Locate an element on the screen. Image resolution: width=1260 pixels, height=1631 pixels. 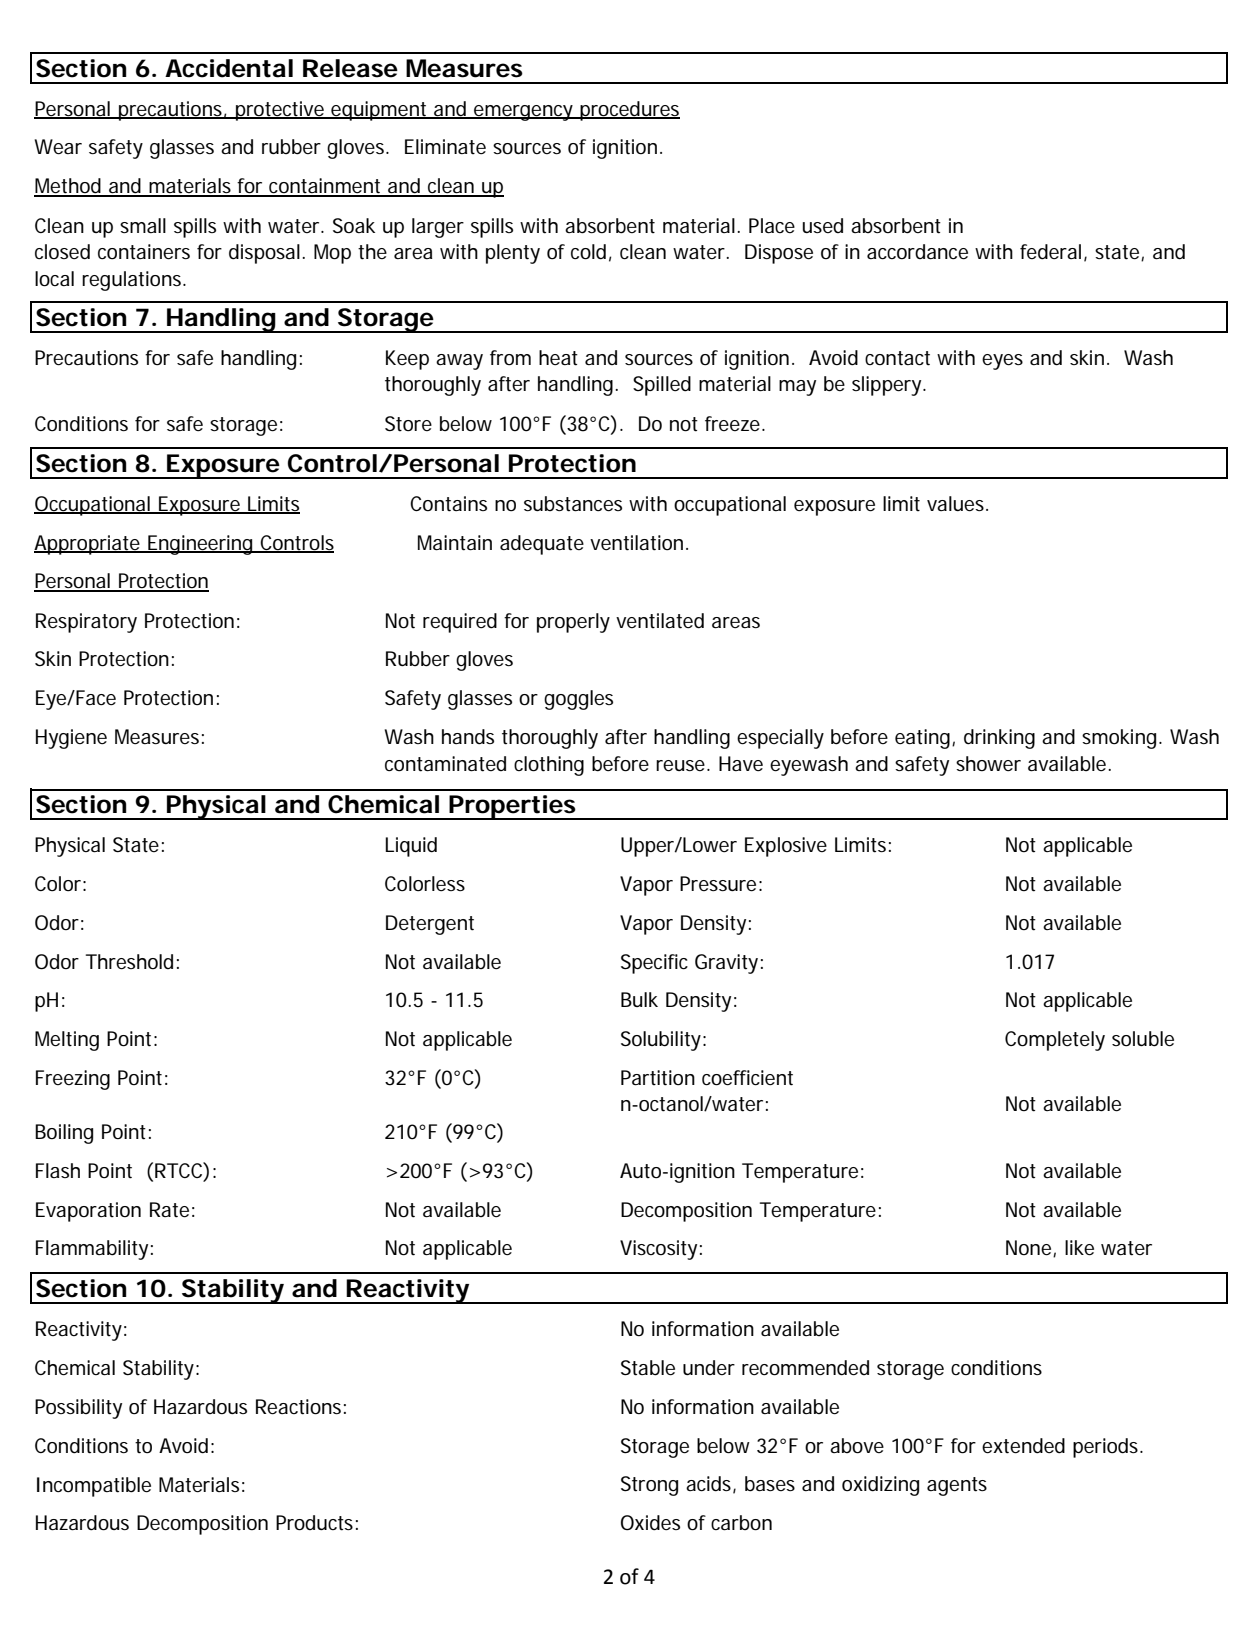
Engineering is located at coordinates (200, 545).
